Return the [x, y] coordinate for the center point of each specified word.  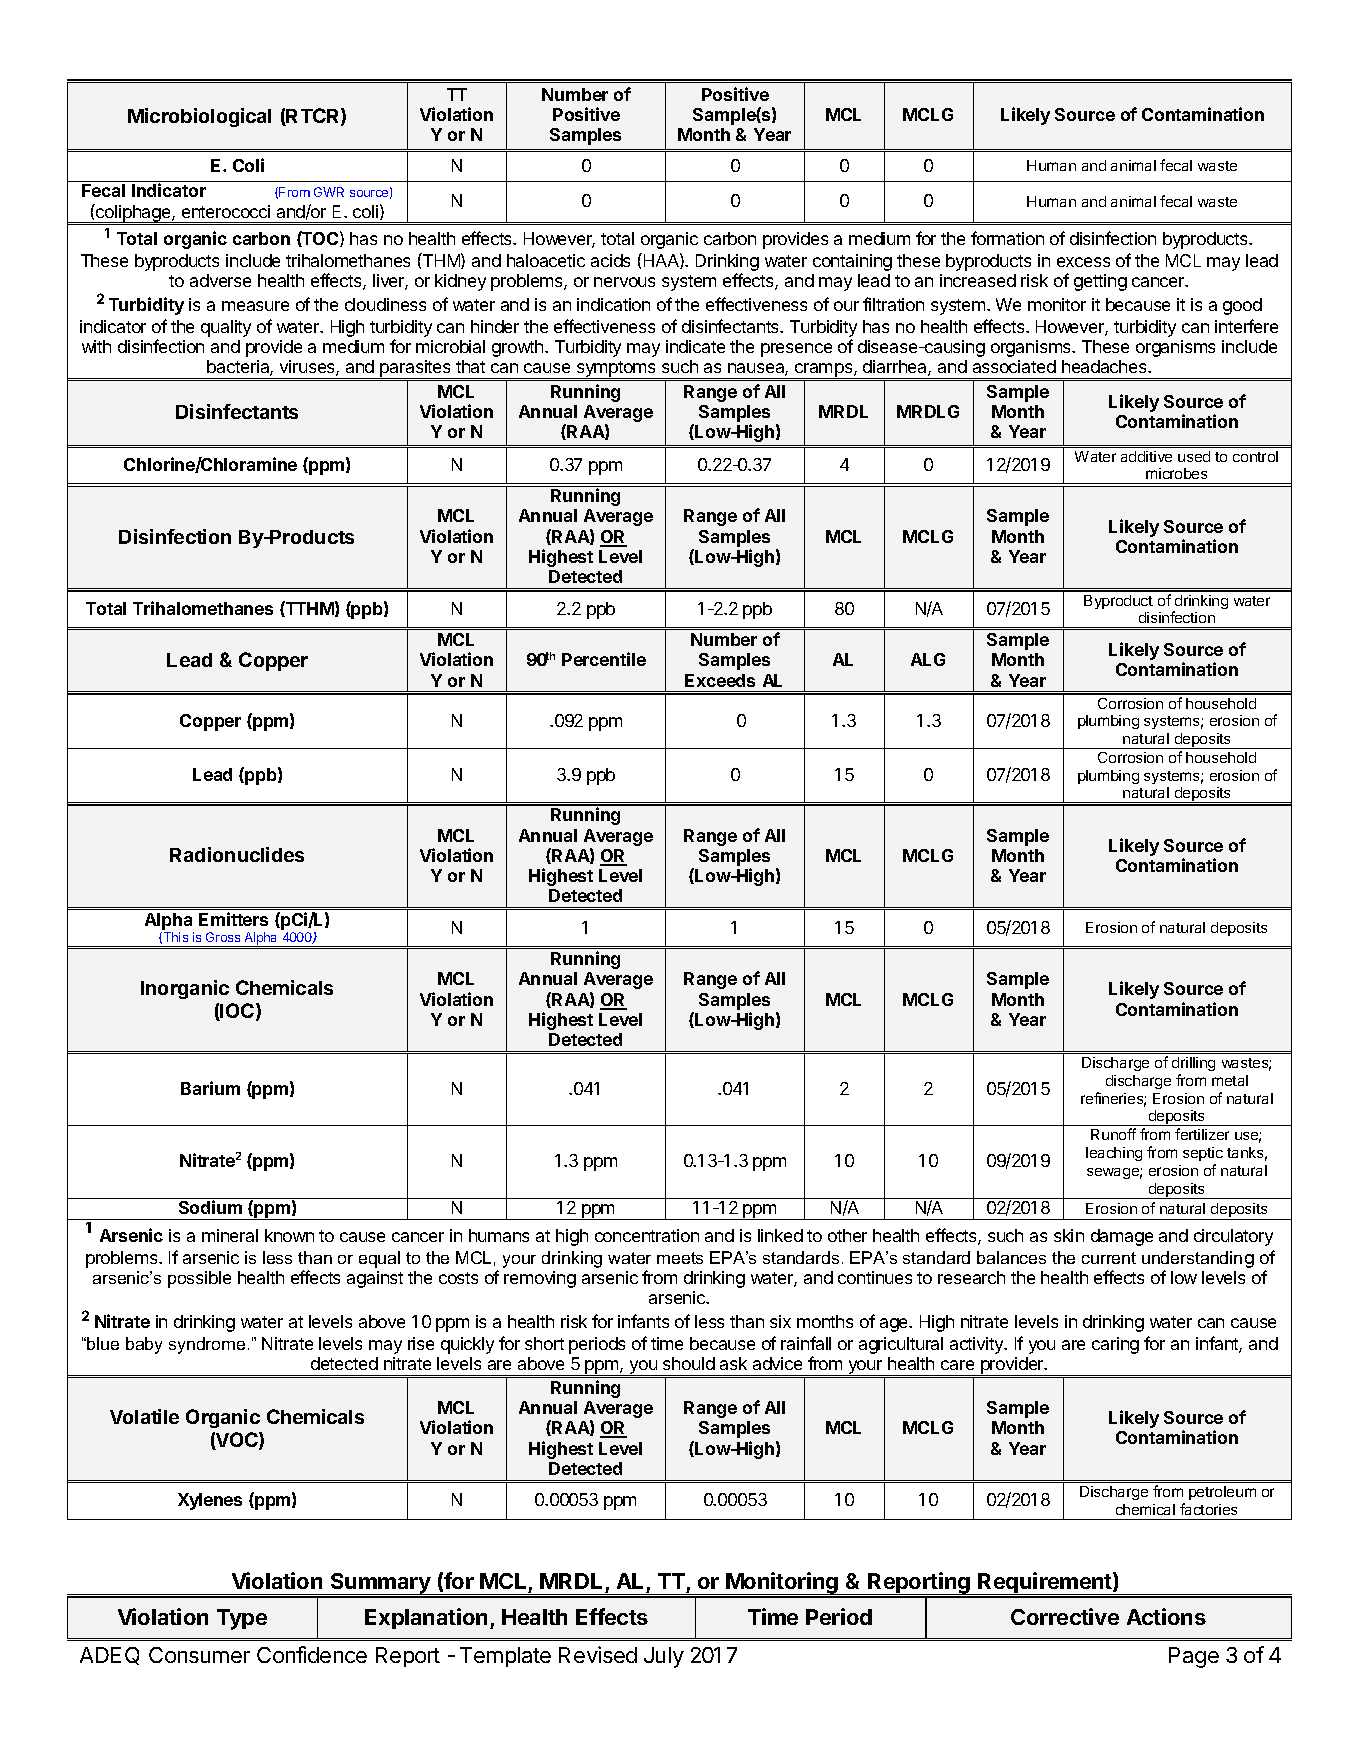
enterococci [226, 211]
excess [1083, 262]
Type [242, 1619]
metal [1230, 1080]
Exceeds [720, 680]
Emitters [233, 919]
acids [610, 260]
